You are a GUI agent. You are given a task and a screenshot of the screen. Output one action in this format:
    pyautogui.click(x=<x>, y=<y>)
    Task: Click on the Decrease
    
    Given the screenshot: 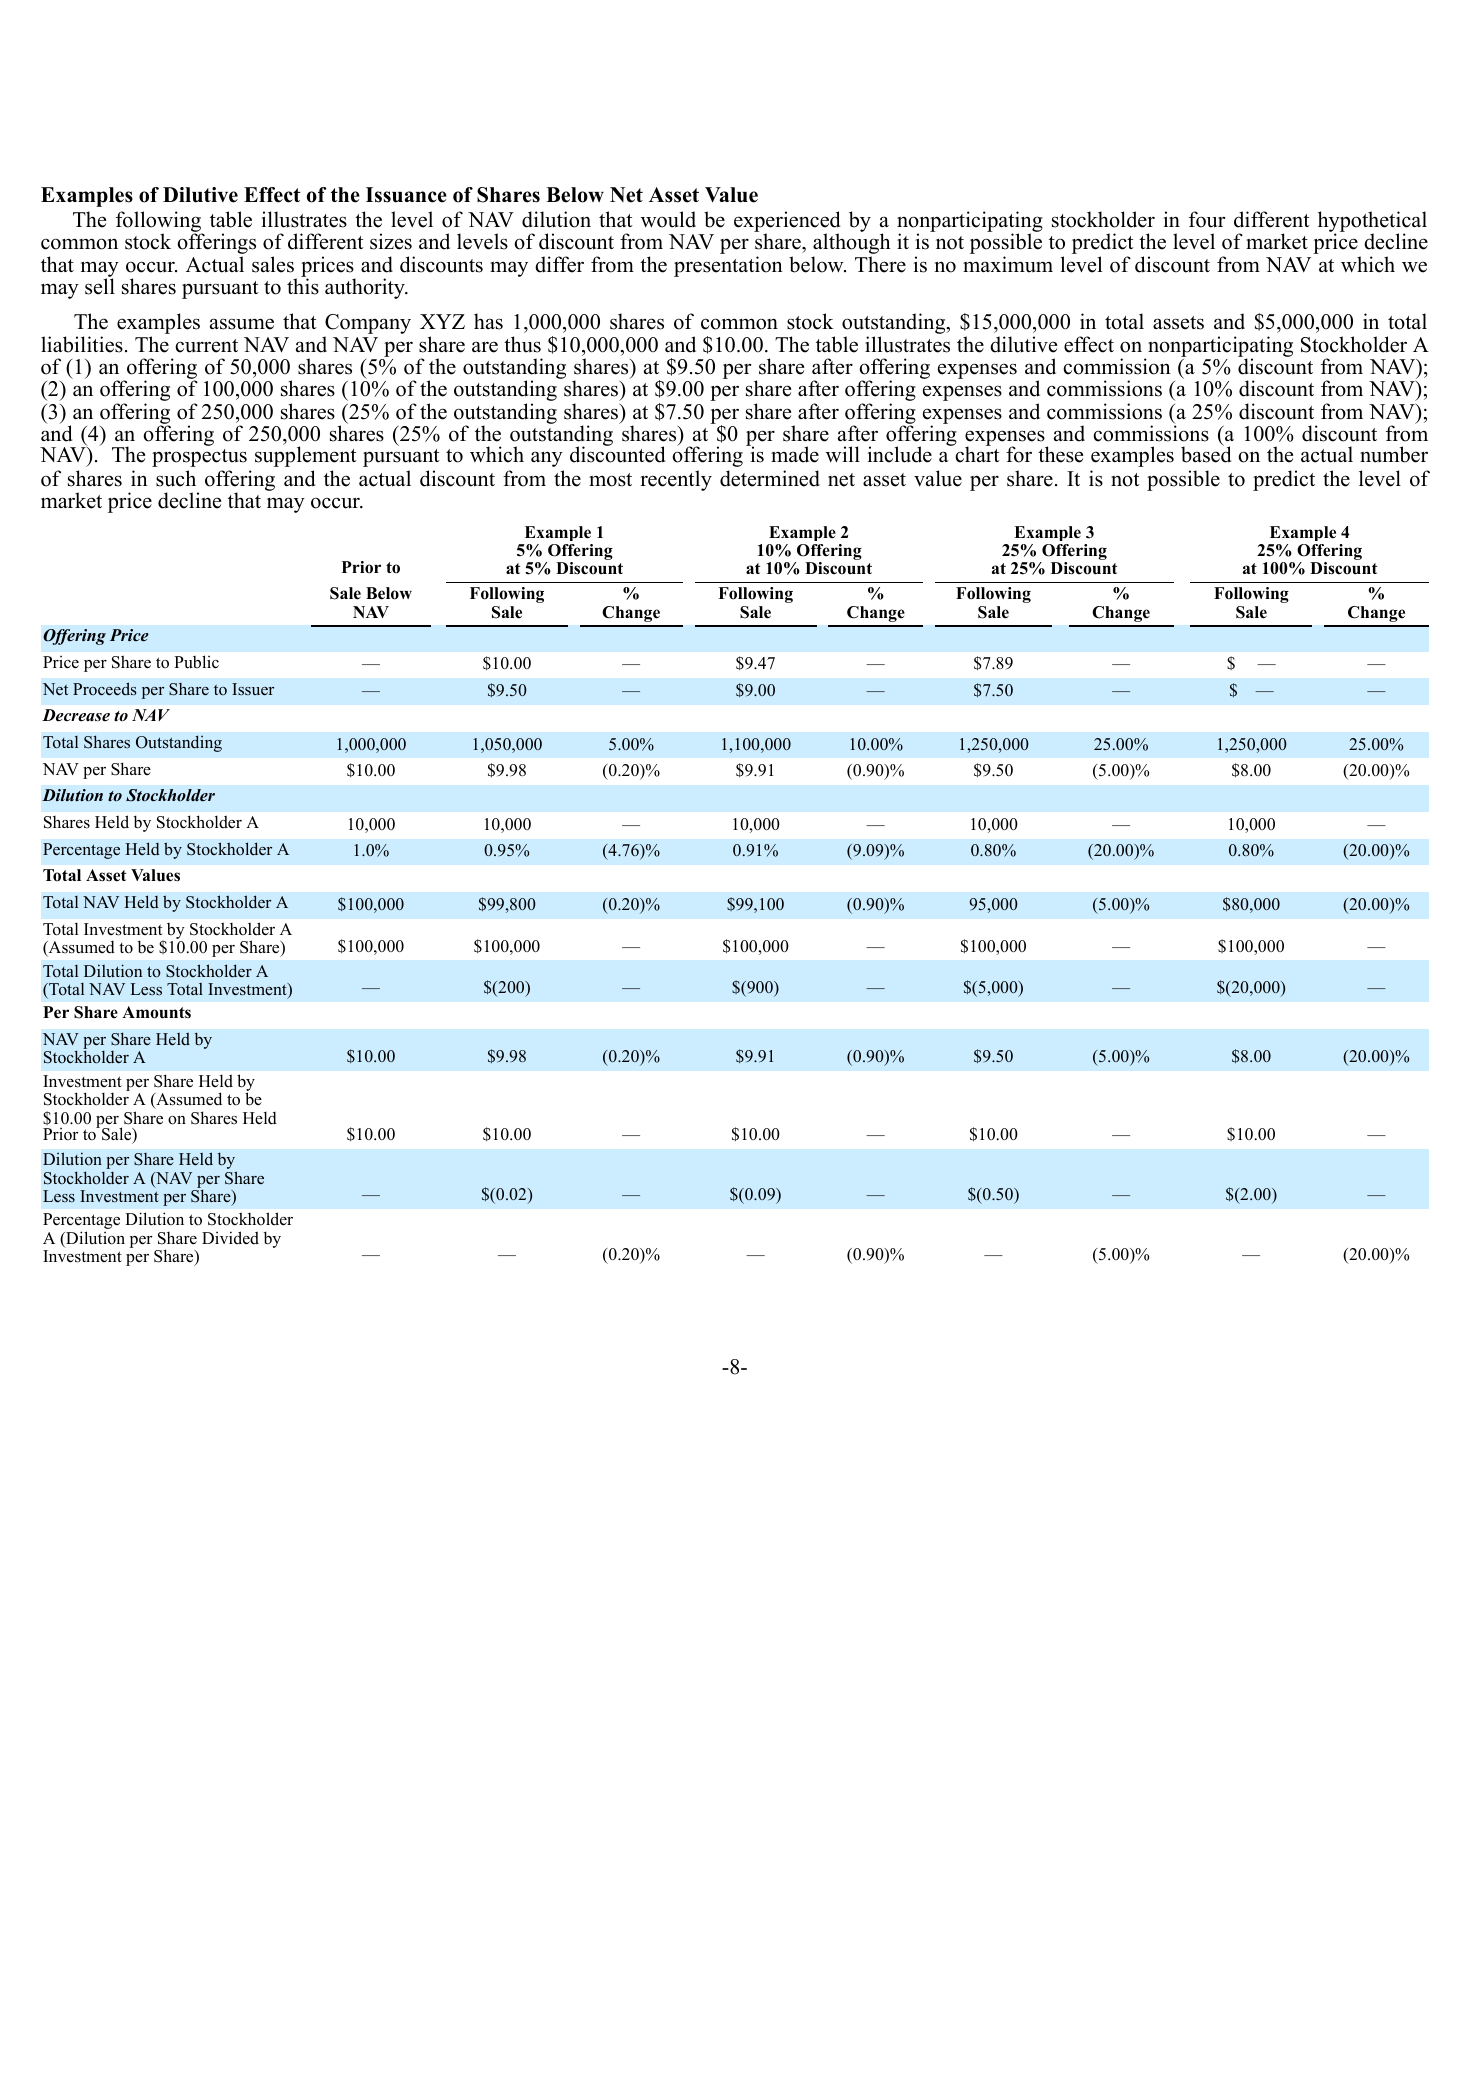 What is the action you would take?
    pyautogui.click(x=76, y=715)
